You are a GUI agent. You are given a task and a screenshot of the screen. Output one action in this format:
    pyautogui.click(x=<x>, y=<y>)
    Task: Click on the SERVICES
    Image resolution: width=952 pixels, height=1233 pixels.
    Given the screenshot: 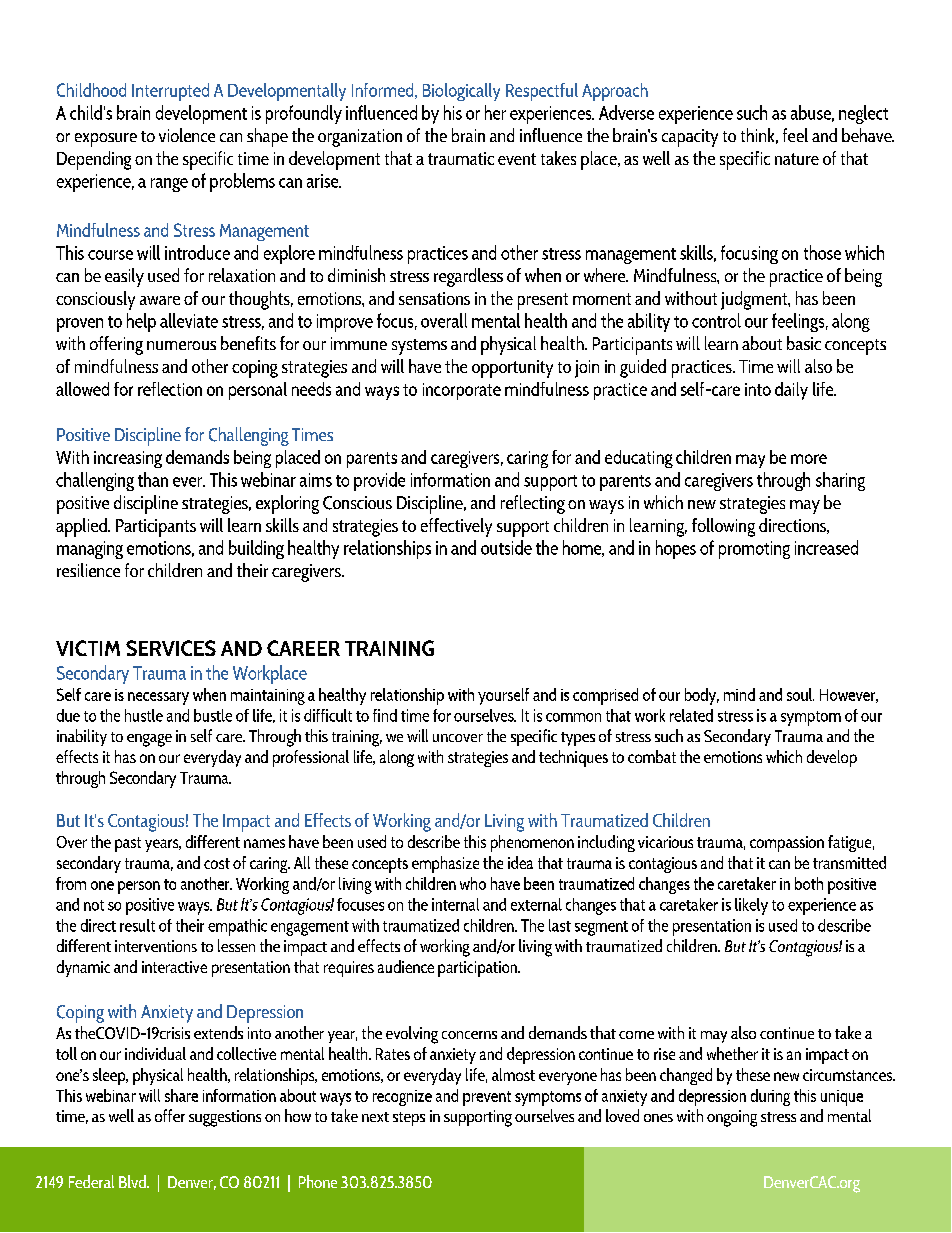 What is the action you would take?
    pyautogui.click(x=171, y=648)
